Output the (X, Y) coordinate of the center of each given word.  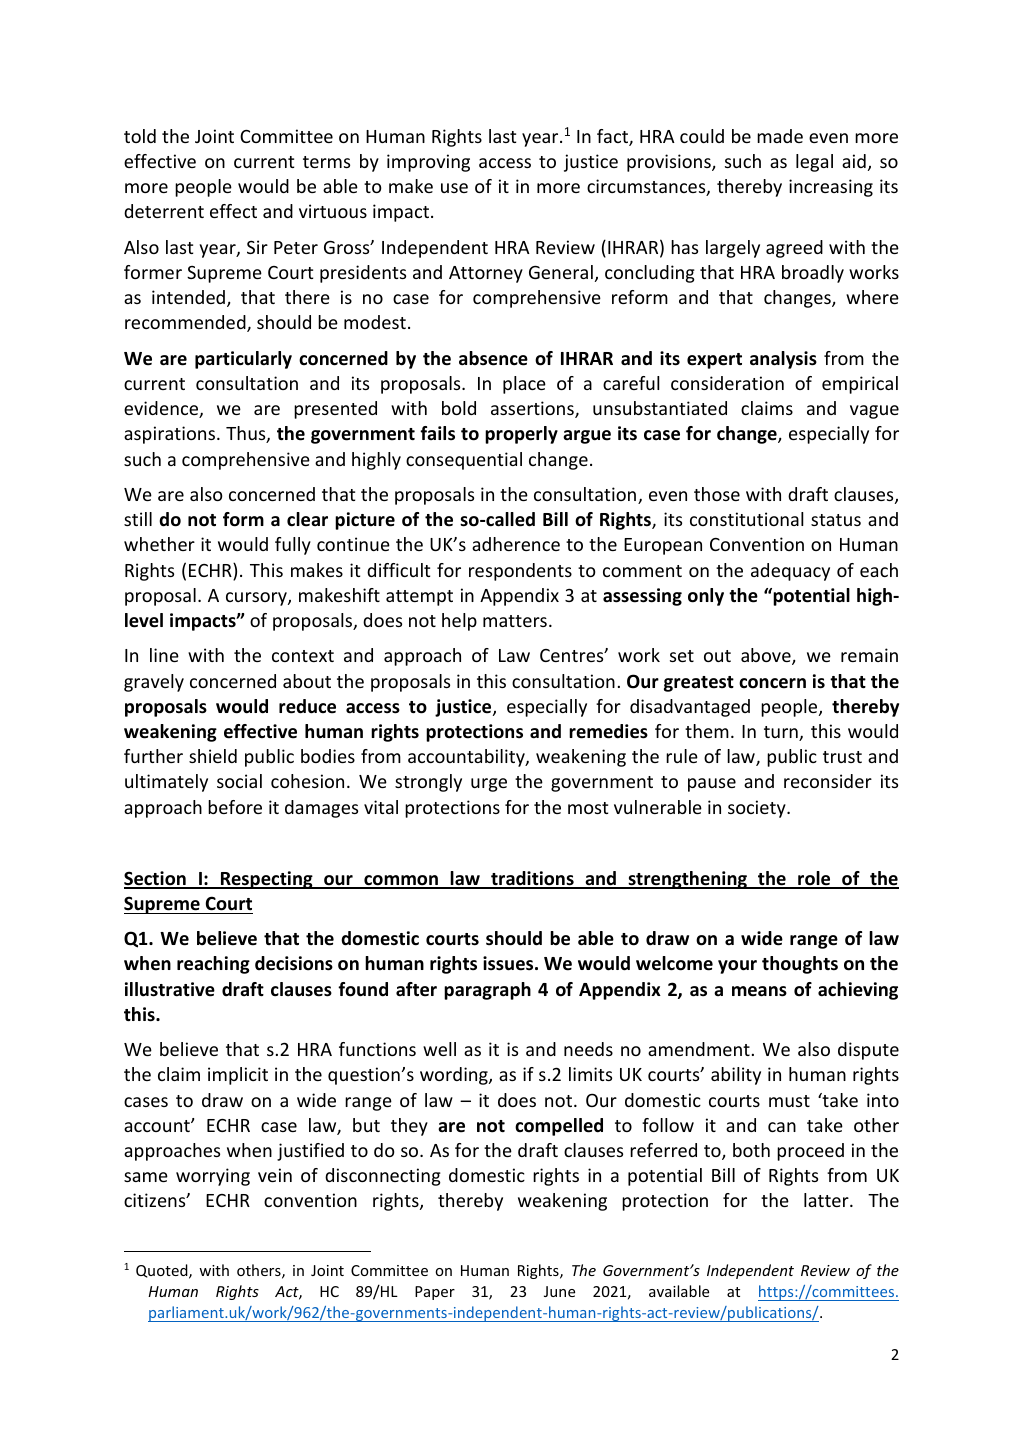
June (559, 1291)
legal (814, 163)
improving (428, 163)
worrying (213, 1177)
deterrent (164, 211)
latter (827, 1200)
